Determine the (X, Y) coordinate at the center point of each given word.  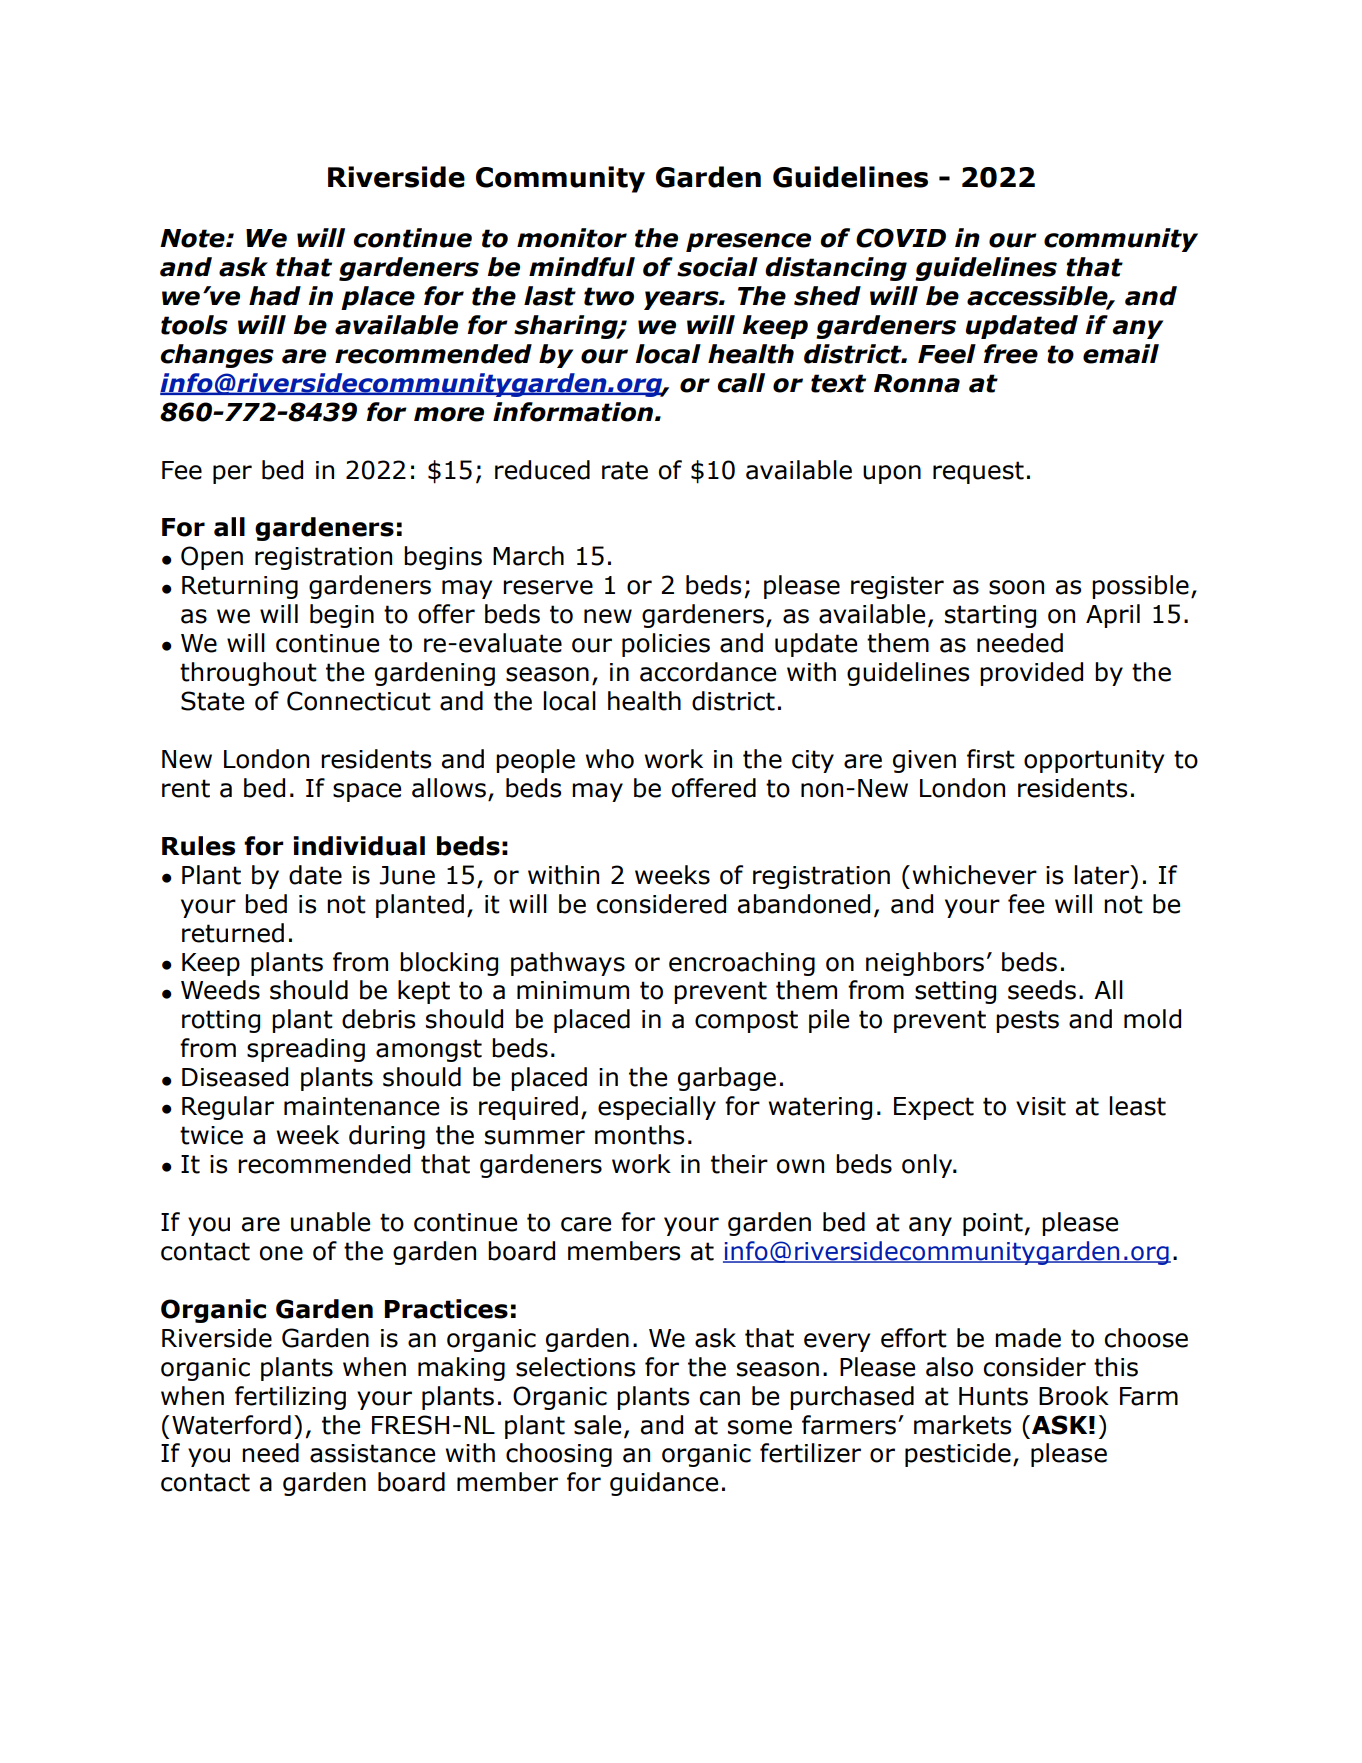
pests (1027, 1021)
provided (1031, 674)
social (717, 267)
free (1010, 354)
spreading (306, 1050)
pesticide (958, 1455)
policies (666, 645)
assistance (372, 1453)
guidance (664, 1484)
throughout (248, 674)
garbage (727, 1079)
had (275, 296)
